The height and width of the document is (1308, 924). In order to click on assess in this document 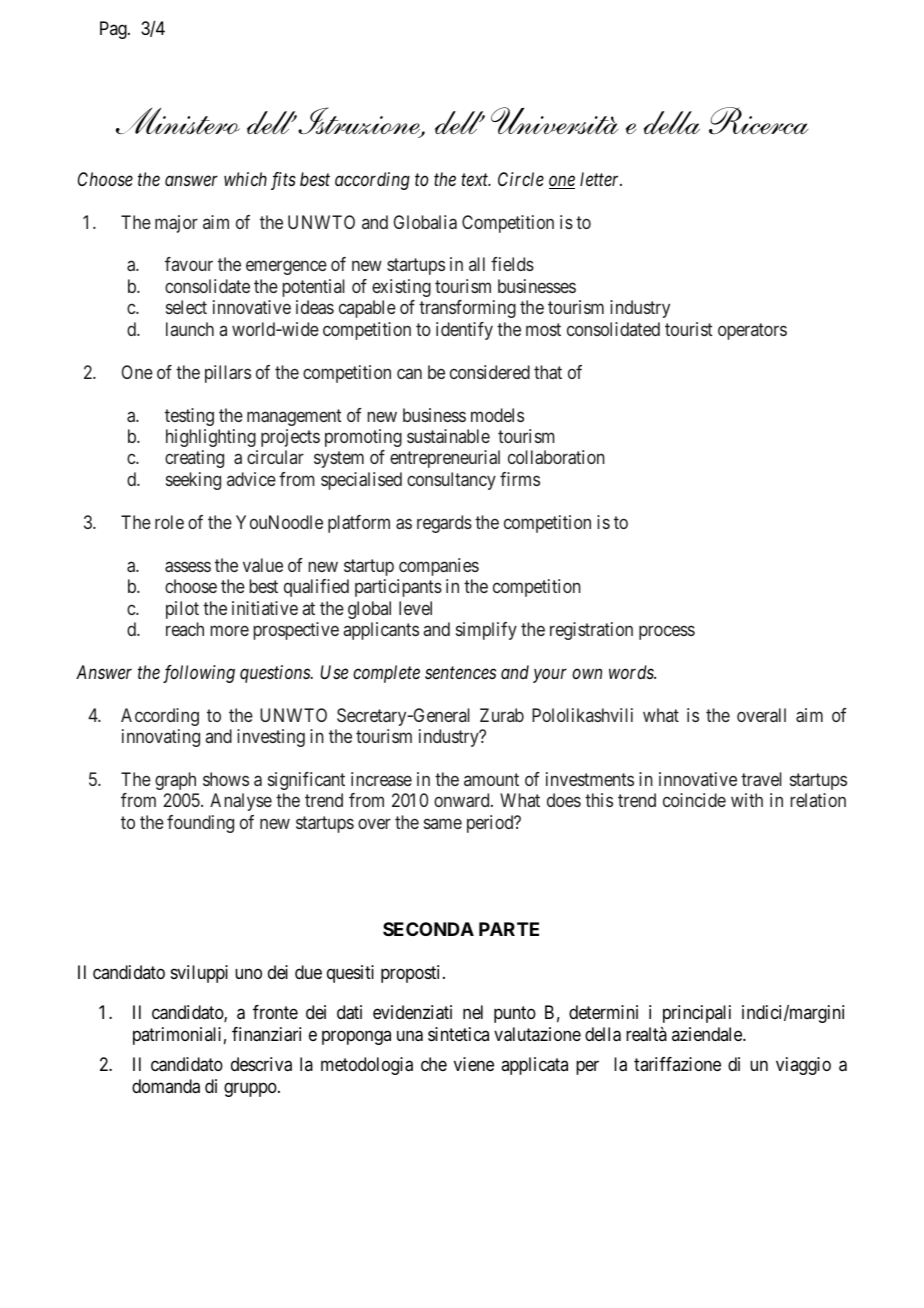, I will do `click(188, 566)`.
